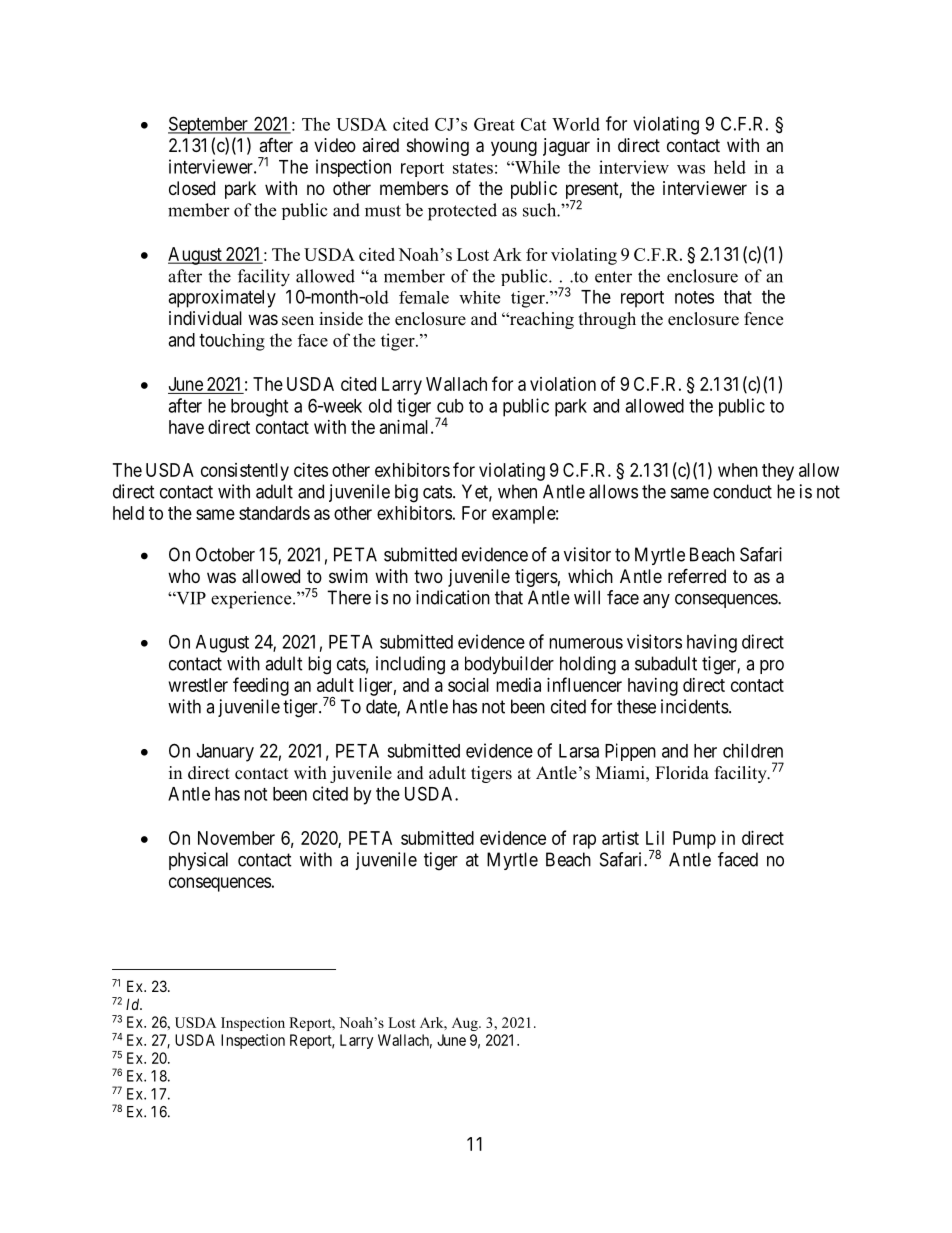 The image size is (952, 1233). I want to click on rap, so click(584, 841).
